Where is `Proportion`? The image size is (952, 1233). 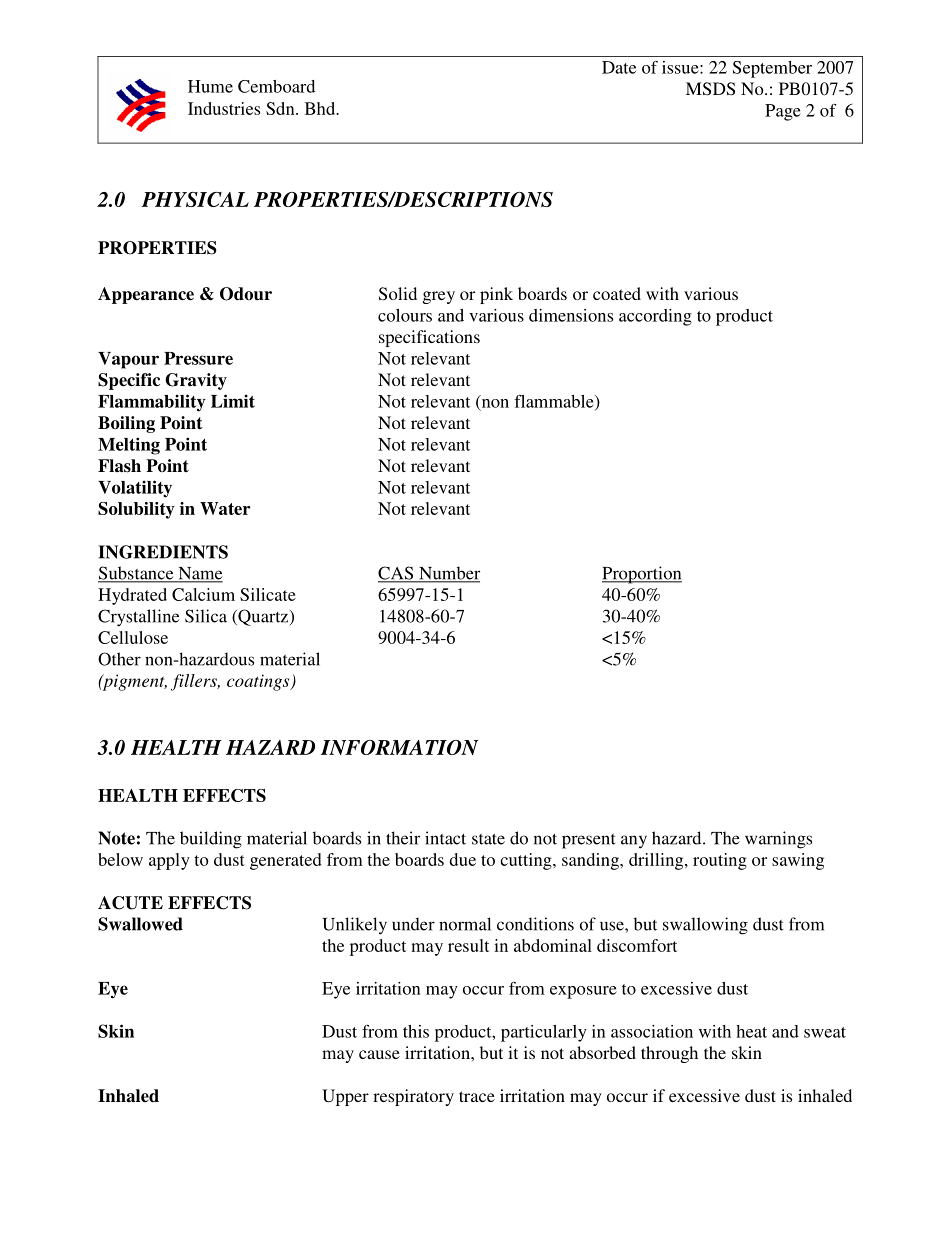
Proportion is located at coordinates (642, 575).
